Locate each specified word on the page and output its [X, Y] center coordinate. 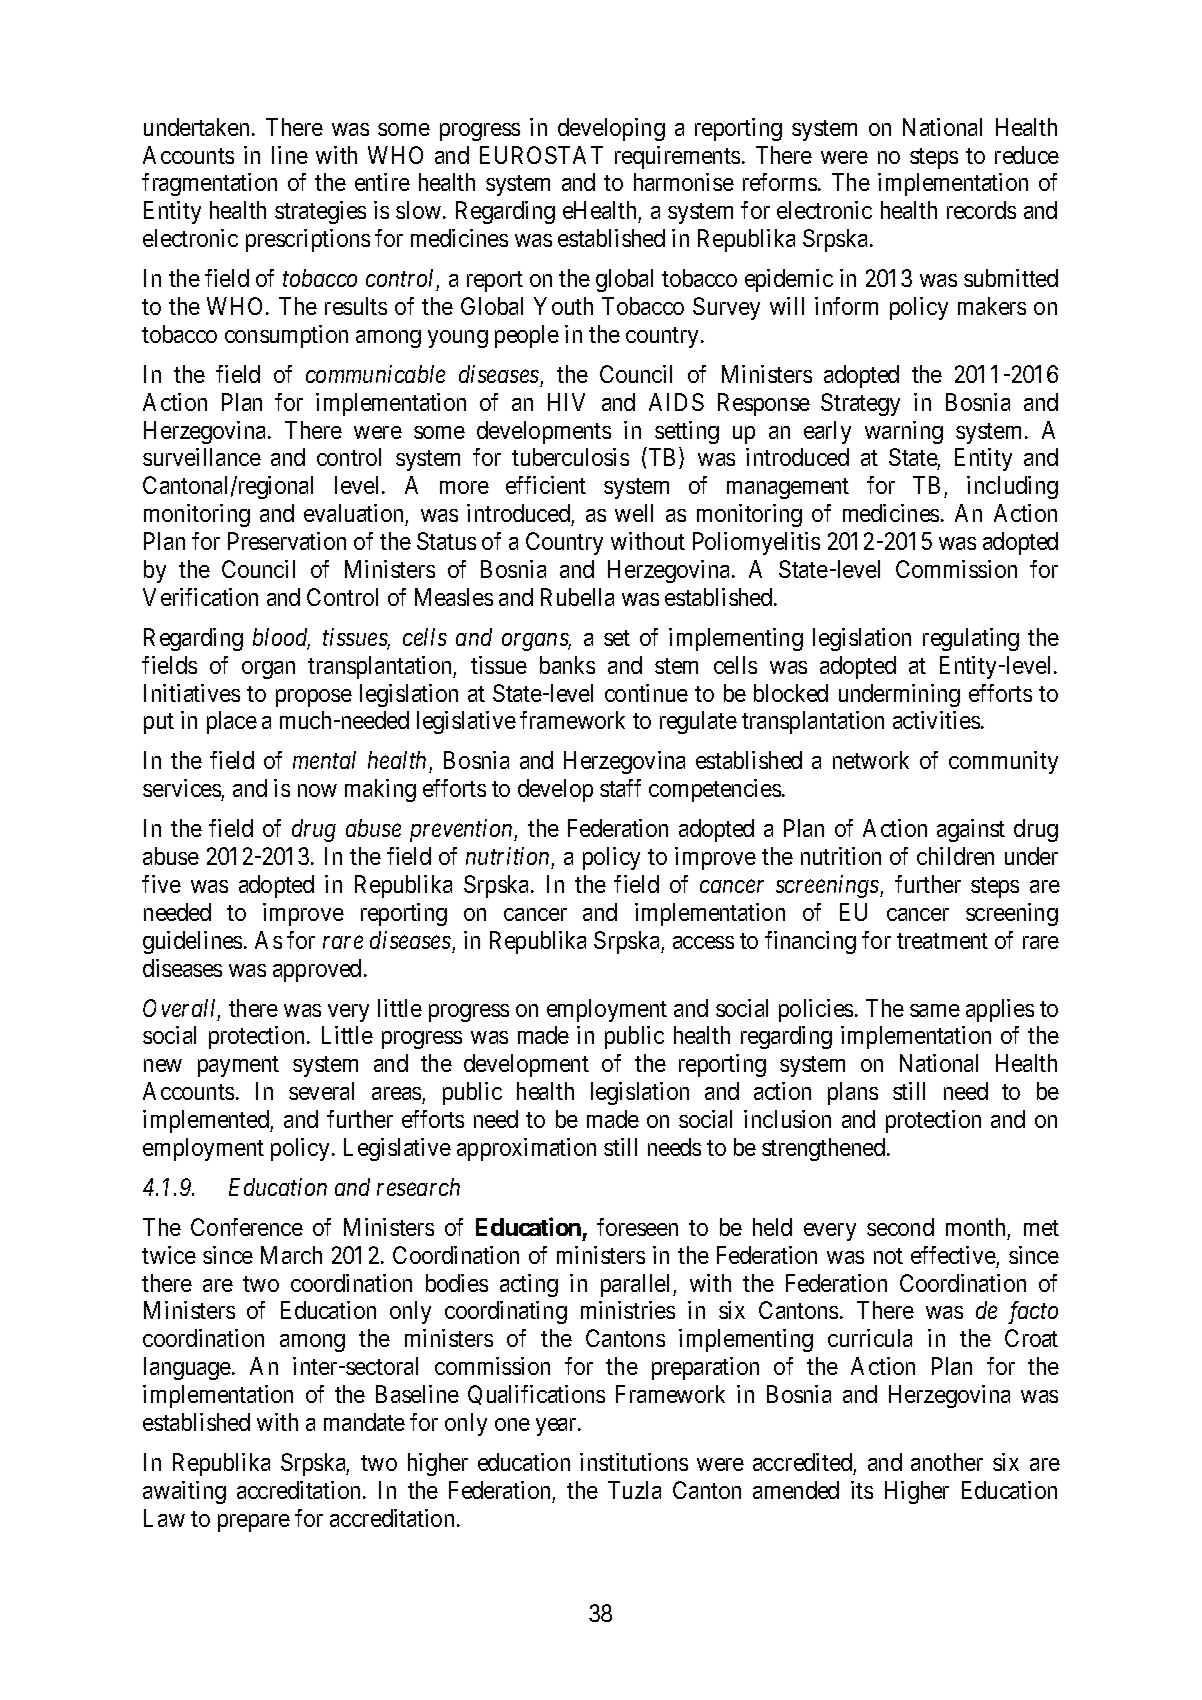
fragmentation [209, 184]
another [947, 1462]
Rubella [577, 597]
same [935, 1010]
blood [281, 638]
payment [238, 1066]
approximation [526, 1149]
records [981, 210]
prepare [254, 1523]
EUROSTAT [541, 155]
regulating [971, 639]
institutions [634, 1462]
